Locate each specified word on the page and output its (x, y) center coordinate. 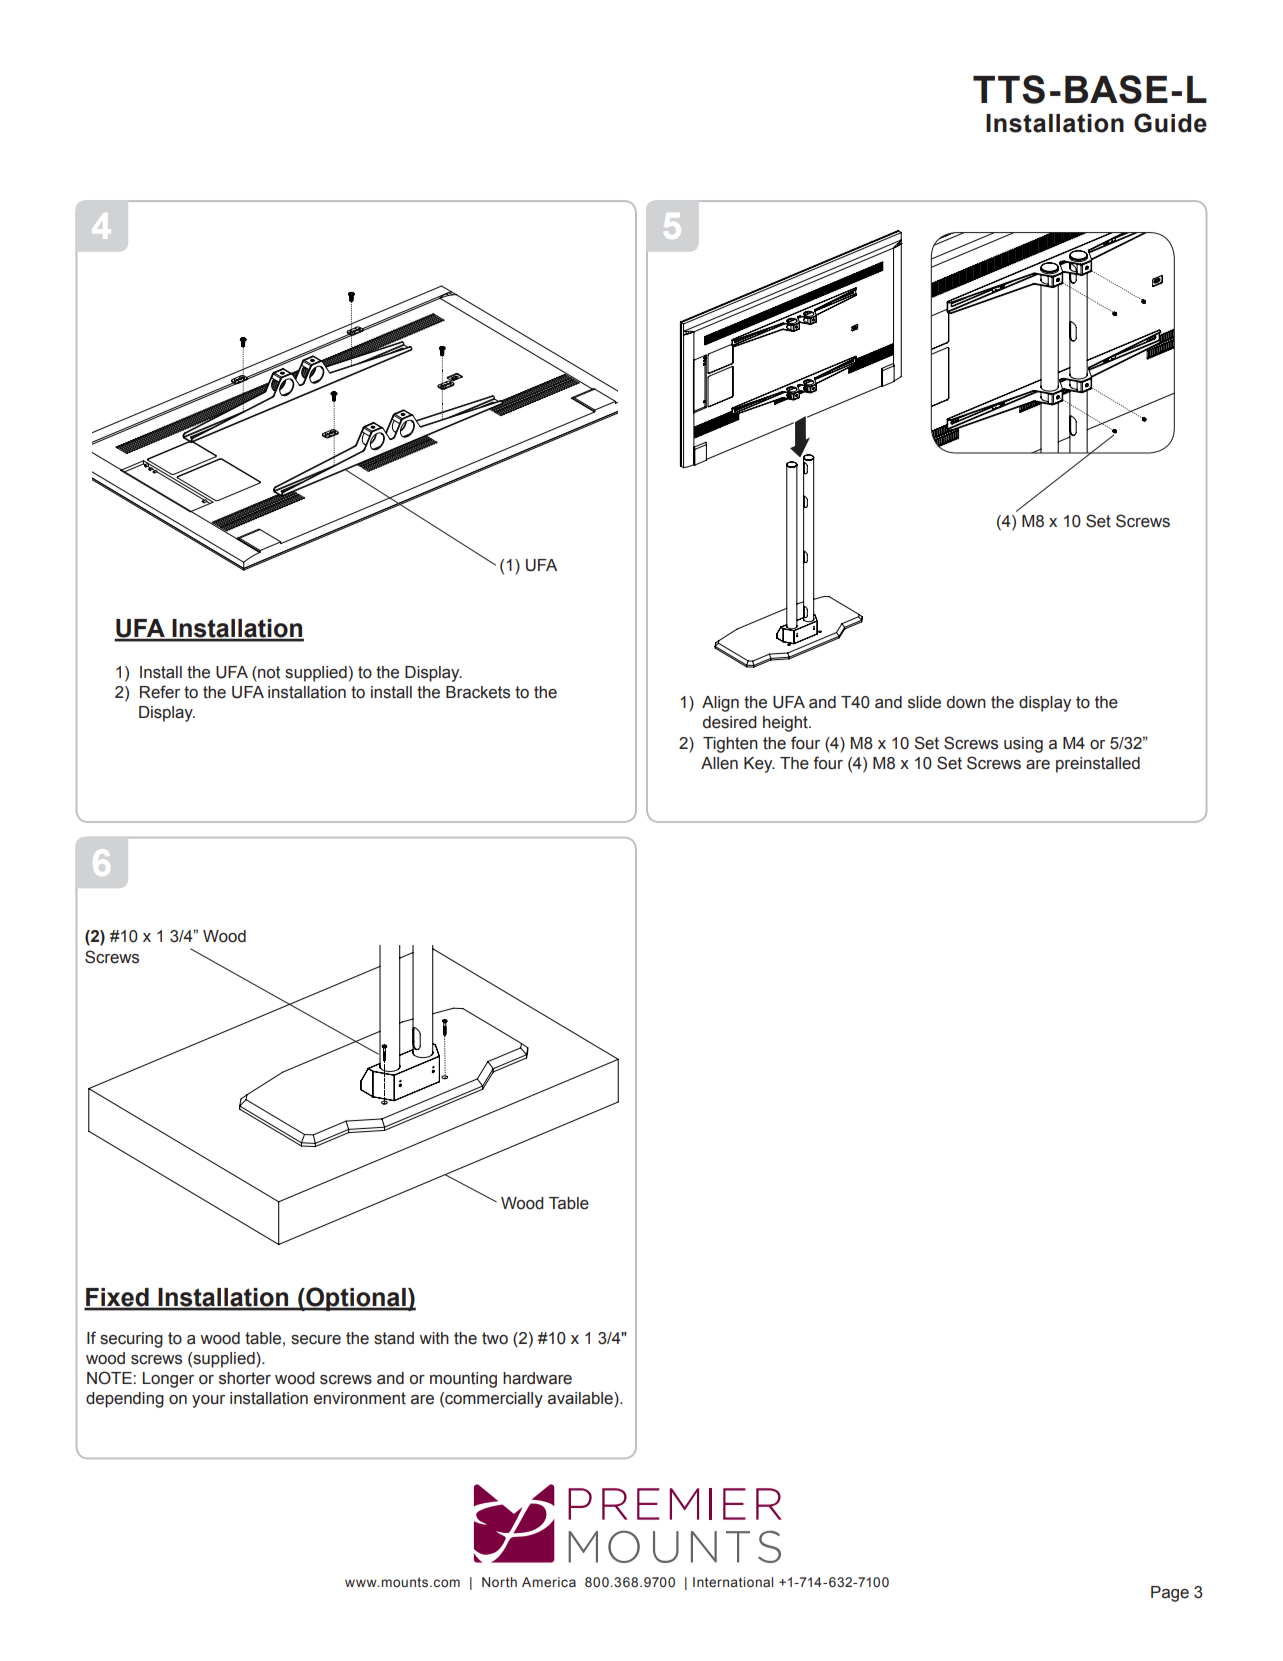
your (208, 1401)
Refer (160, 692)
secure (316, 1340)
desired (729, 722)
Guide (1170, 123)
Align (720, 704)
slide (924, 702)
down (966, 702)
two (495, 1338)
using (1023, 745)
